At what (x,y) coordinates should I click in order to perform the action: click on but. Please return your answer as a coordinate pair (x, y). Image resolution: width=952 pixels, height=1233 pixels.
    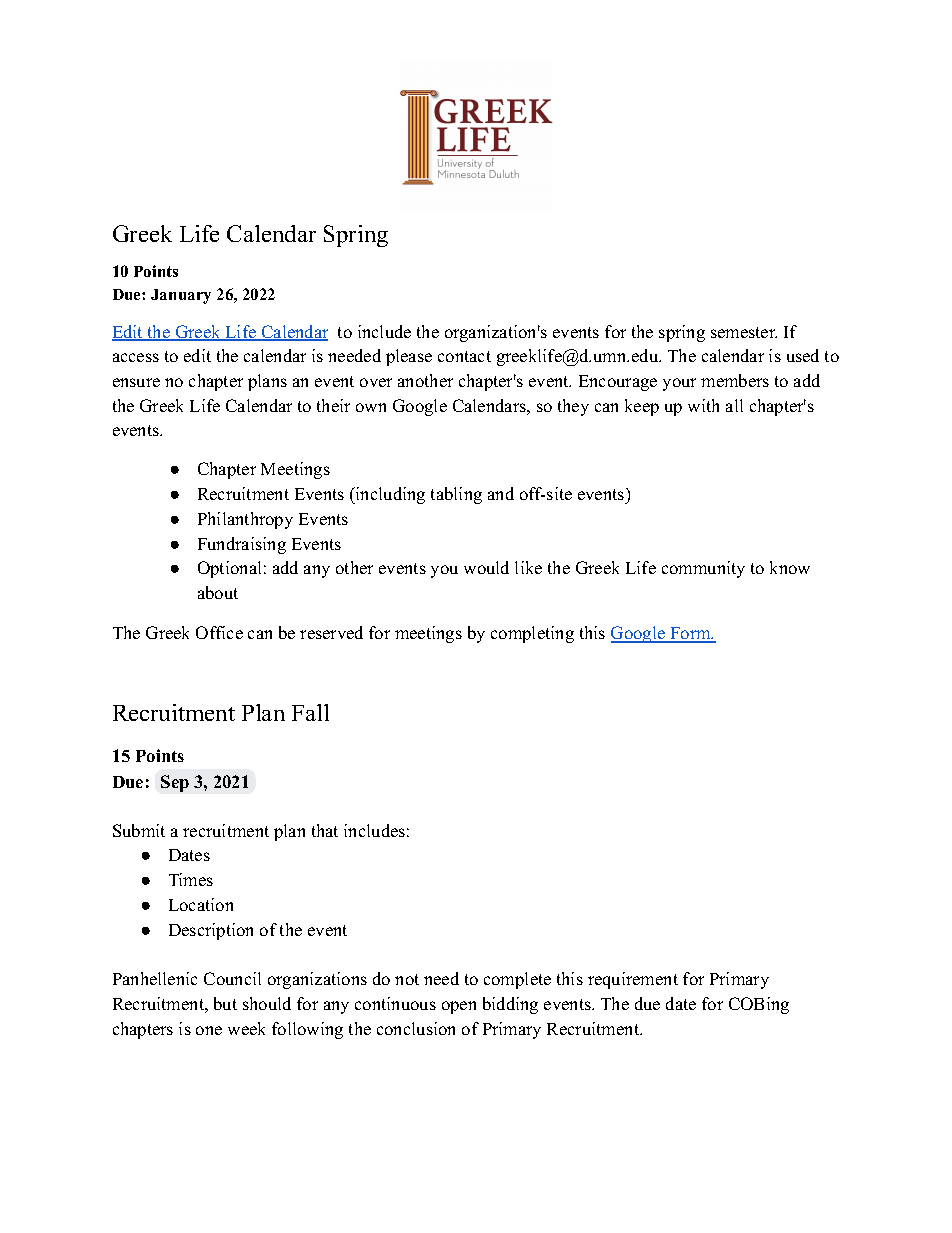
    Looking at the image, I should click on (225, 1003).
